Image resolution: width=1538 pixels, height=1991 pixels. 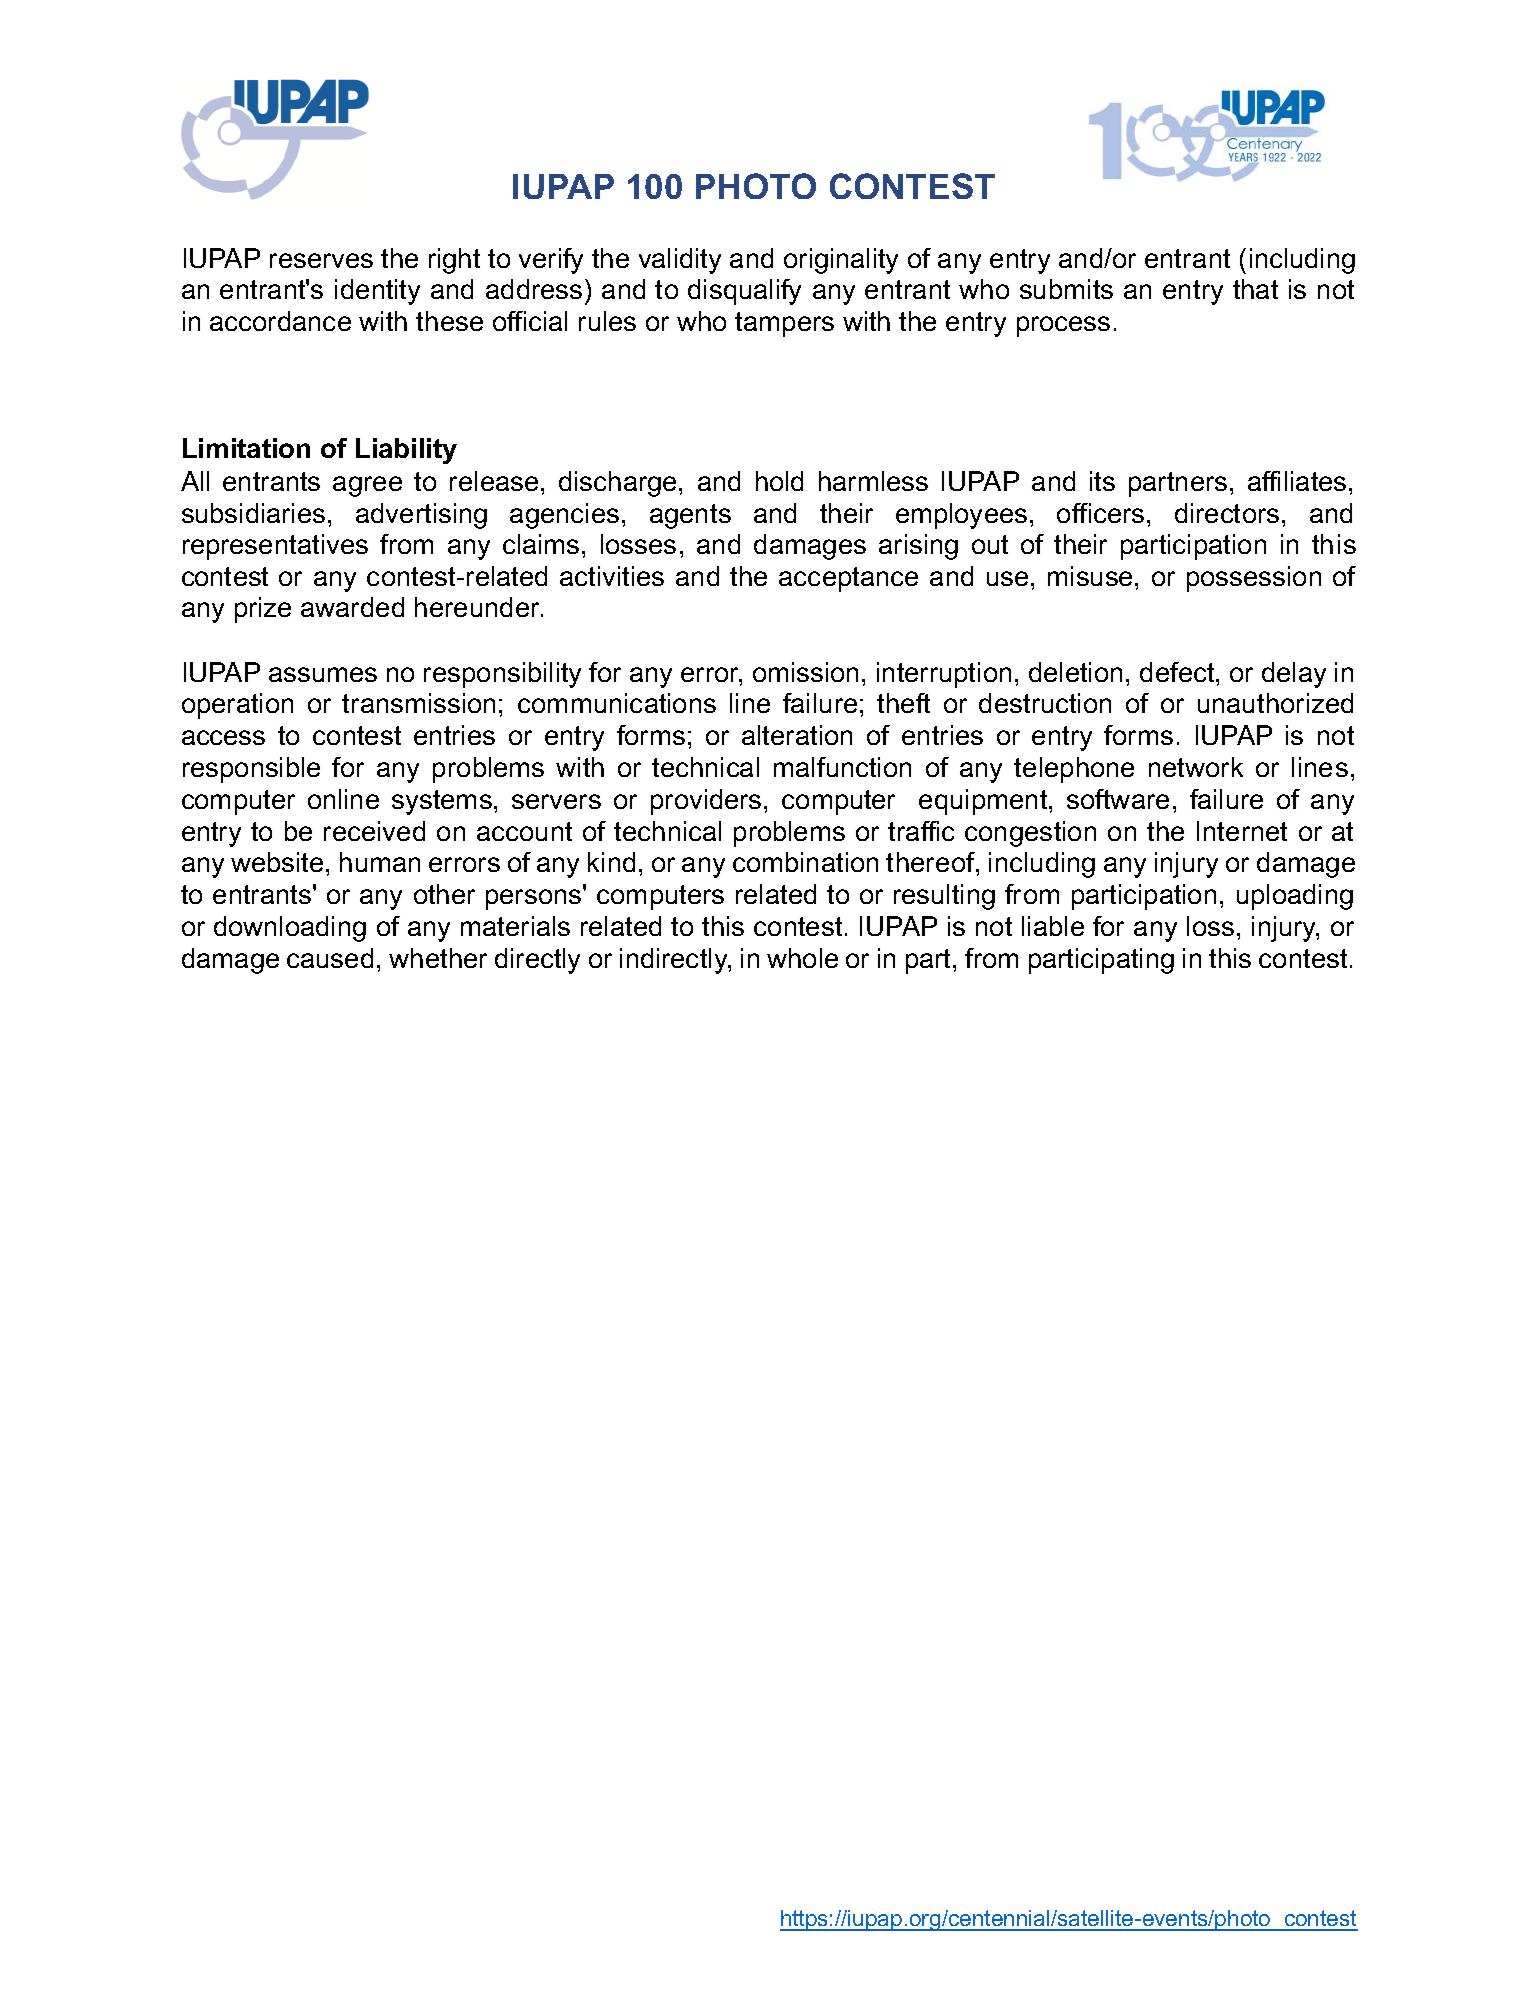 I want to click on whole, so click(x=802, y=958).
